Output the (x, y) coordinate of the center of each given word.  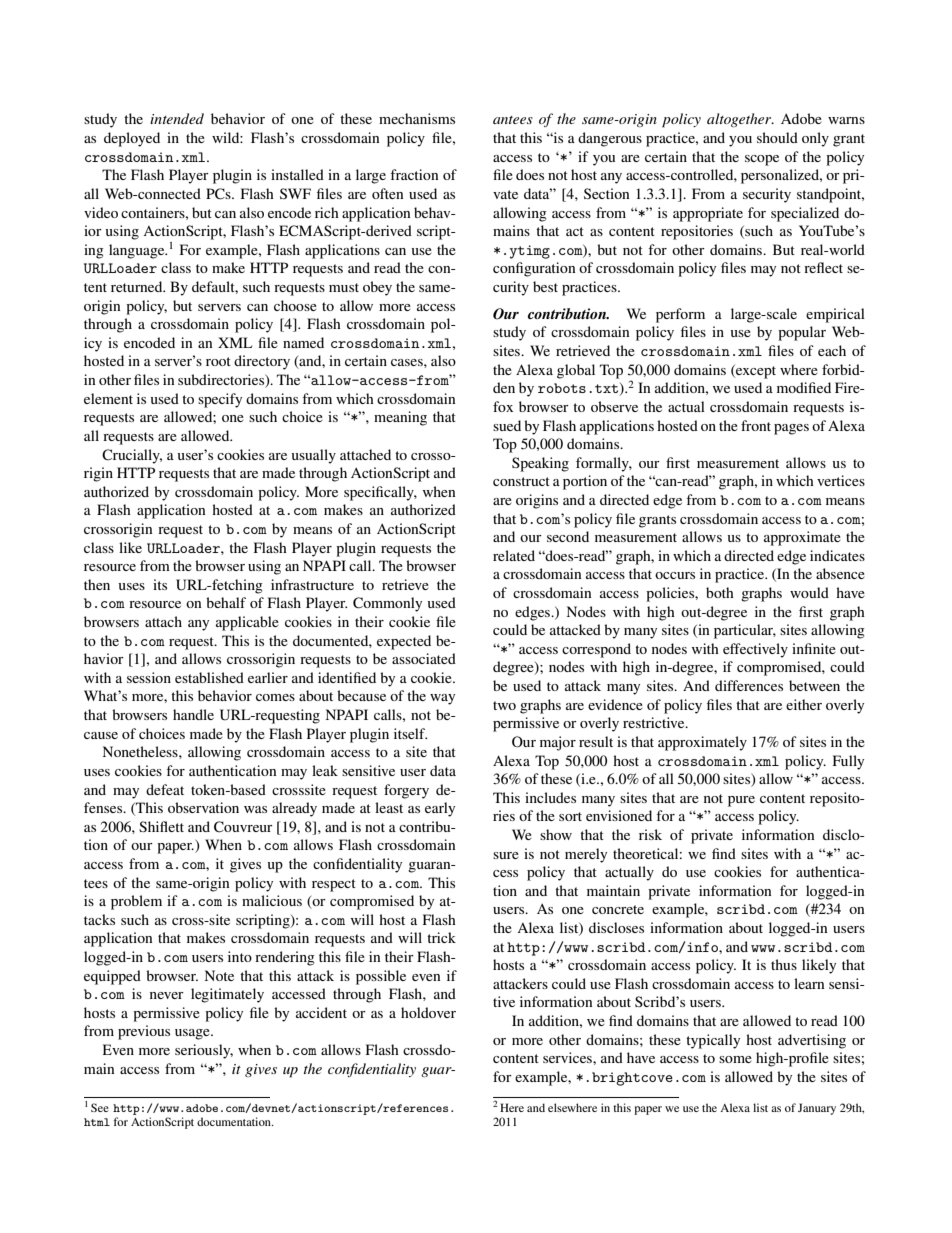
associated (424, 658)
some (735, 1059)
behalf (226, 602)
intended (177, 118)
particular (745, 631)
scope (762, 160)
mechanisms (417, 118)
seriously (204, 1051)
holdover (428, 1012)
